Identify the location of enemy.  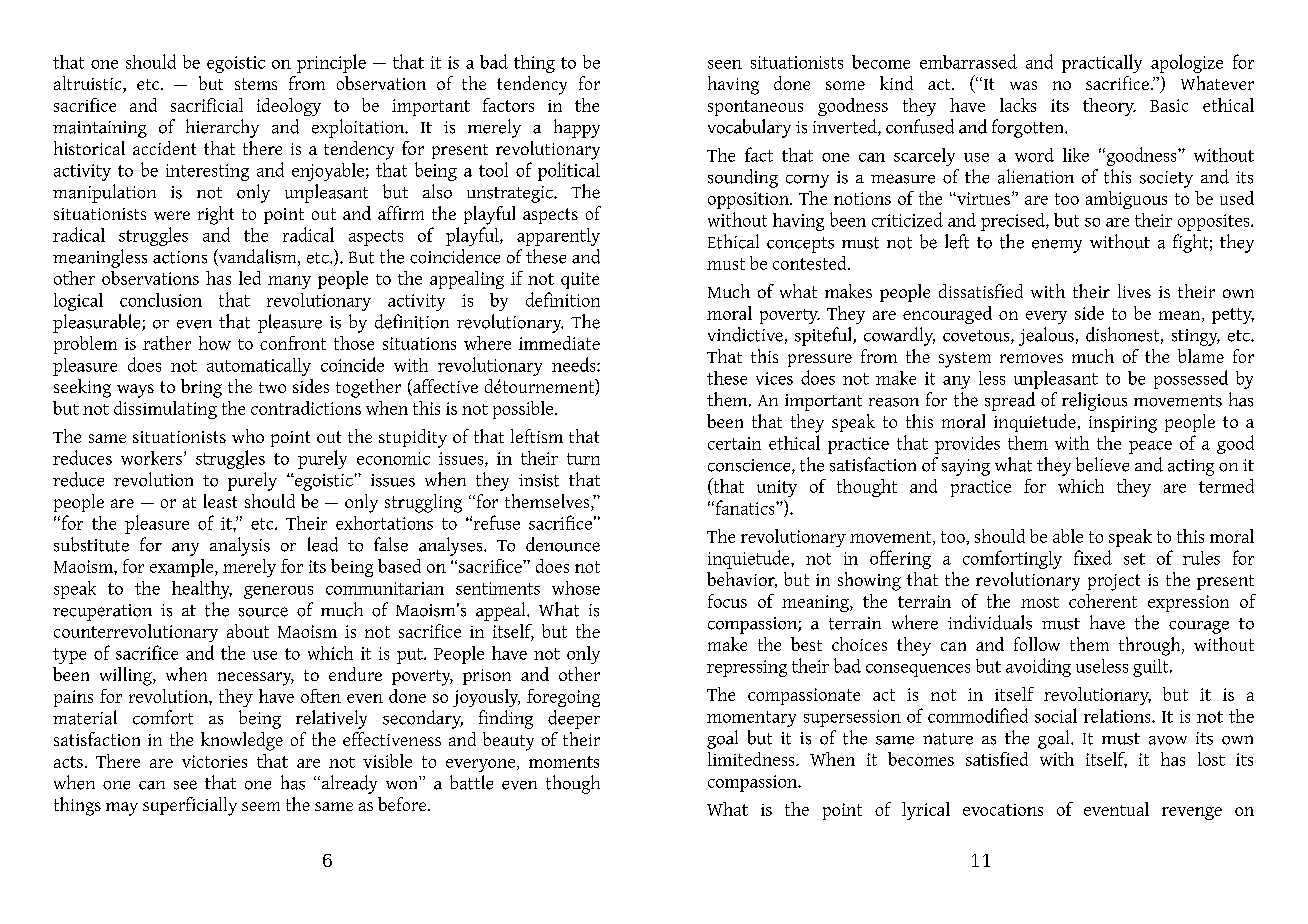
(1057, 246).
